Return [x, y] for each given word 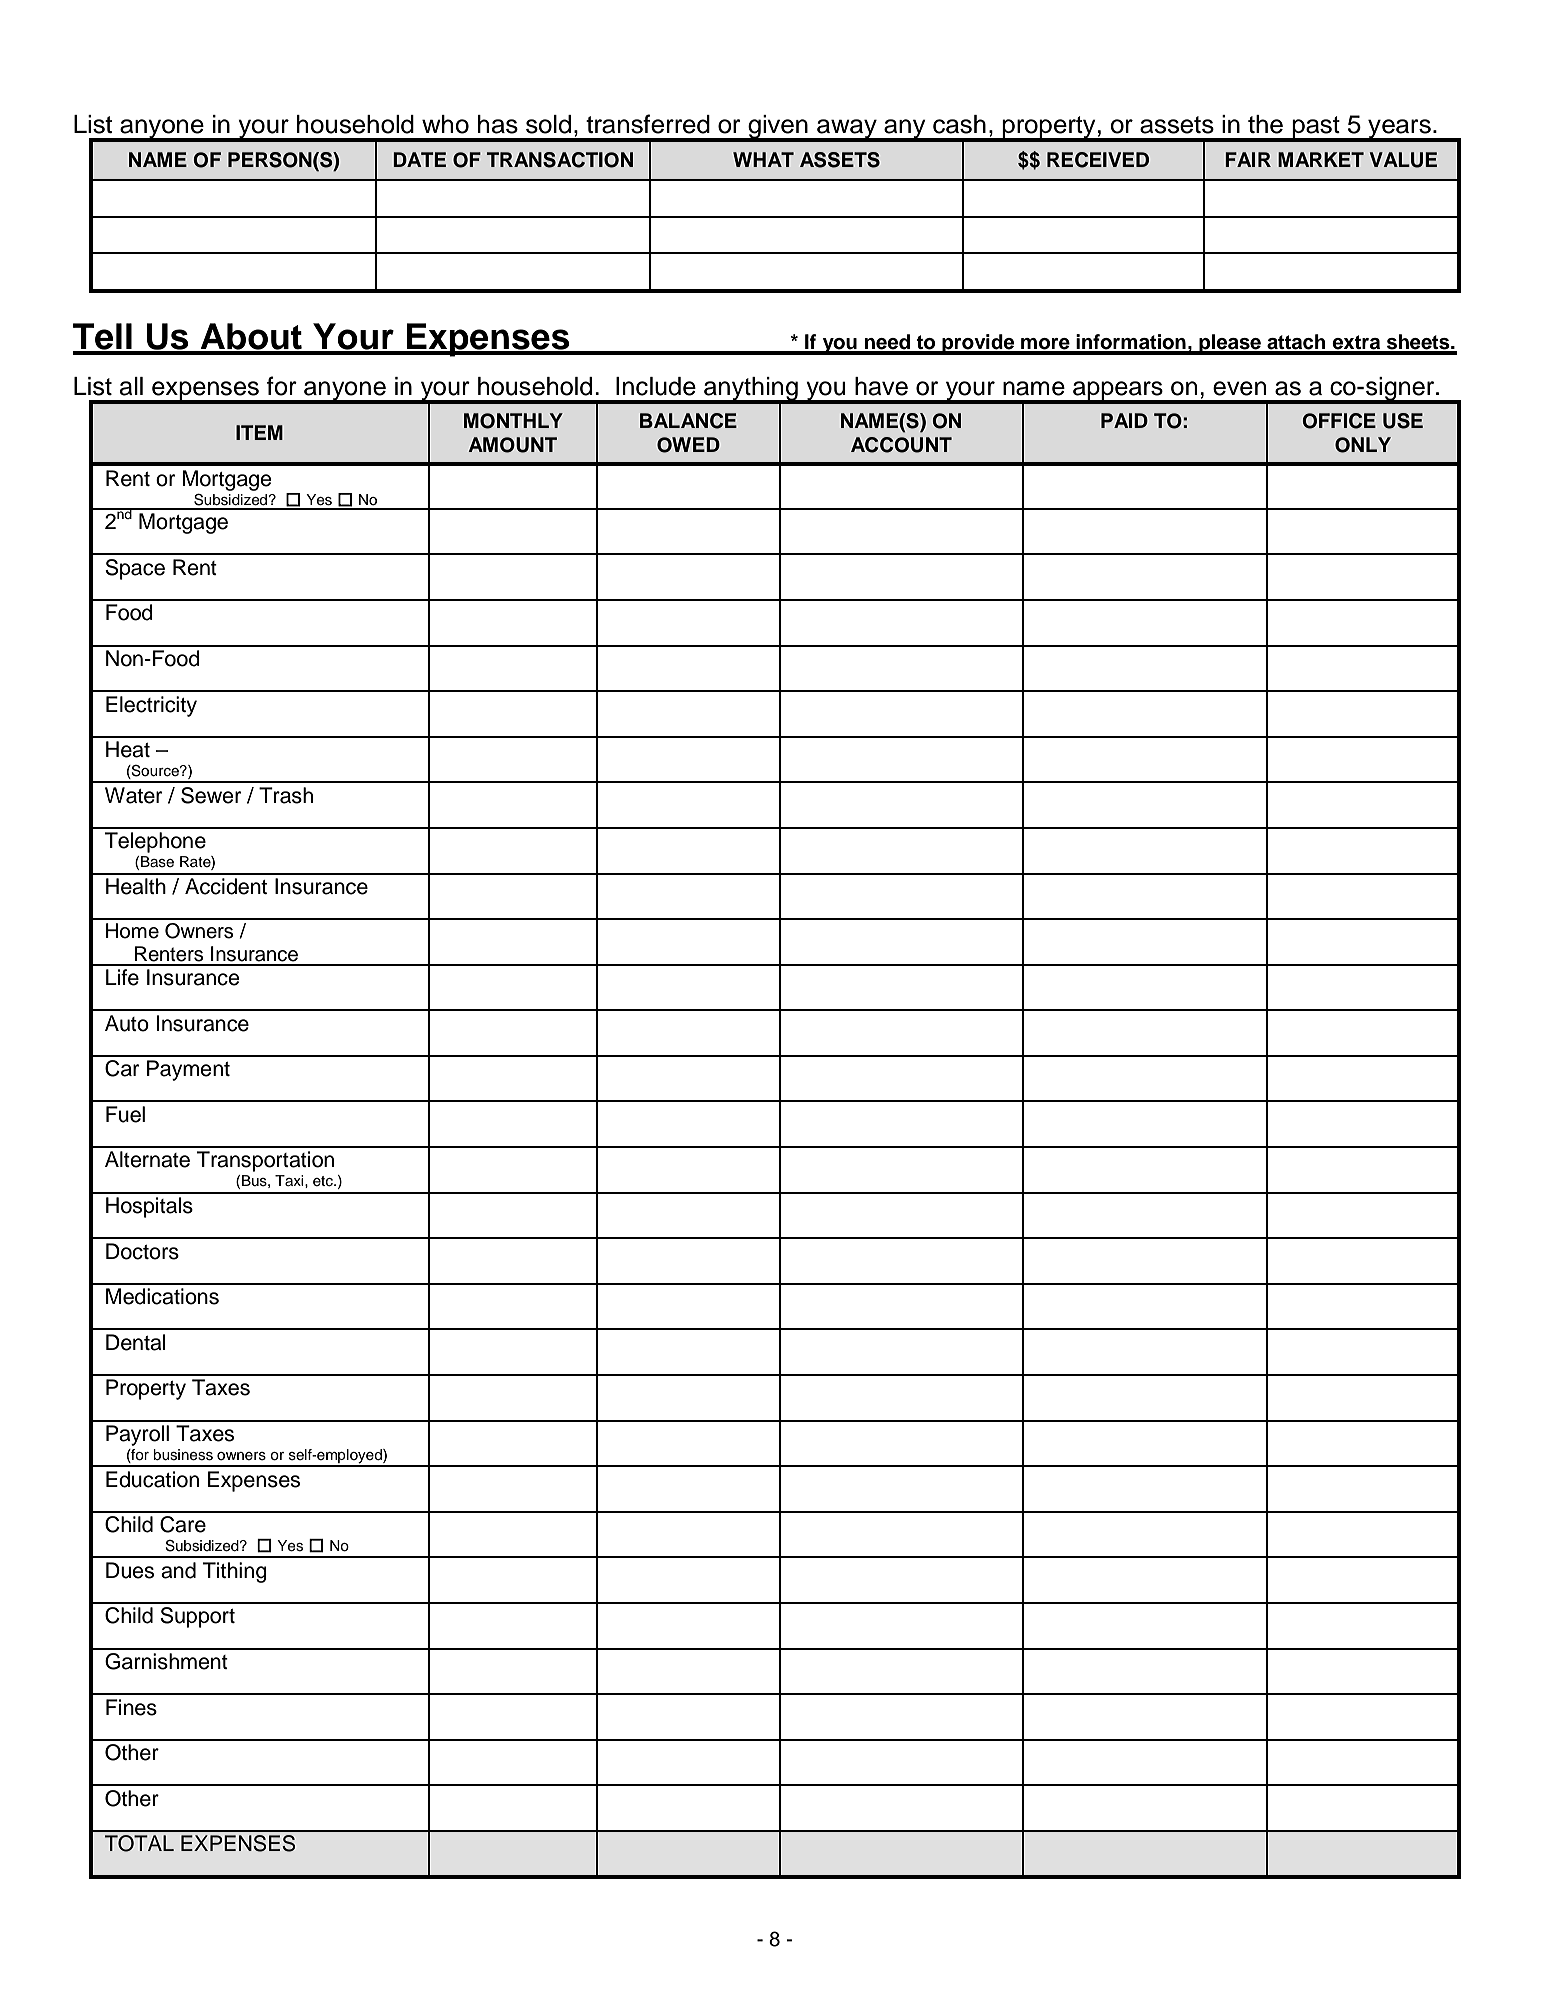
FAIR [1248, 159]
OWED [688, 445]
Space [135, 569]
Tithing [235, 1572]
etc [324, 1181]
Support [197, 1617]
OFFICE [1339, 421]
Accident [226, 886]
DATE [419, 159]
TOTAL [139, 1843]
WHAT [763, 159]
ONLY [1363, 445]
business [183, 1455]
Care [183, 1524]
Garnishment [166, 1661]
